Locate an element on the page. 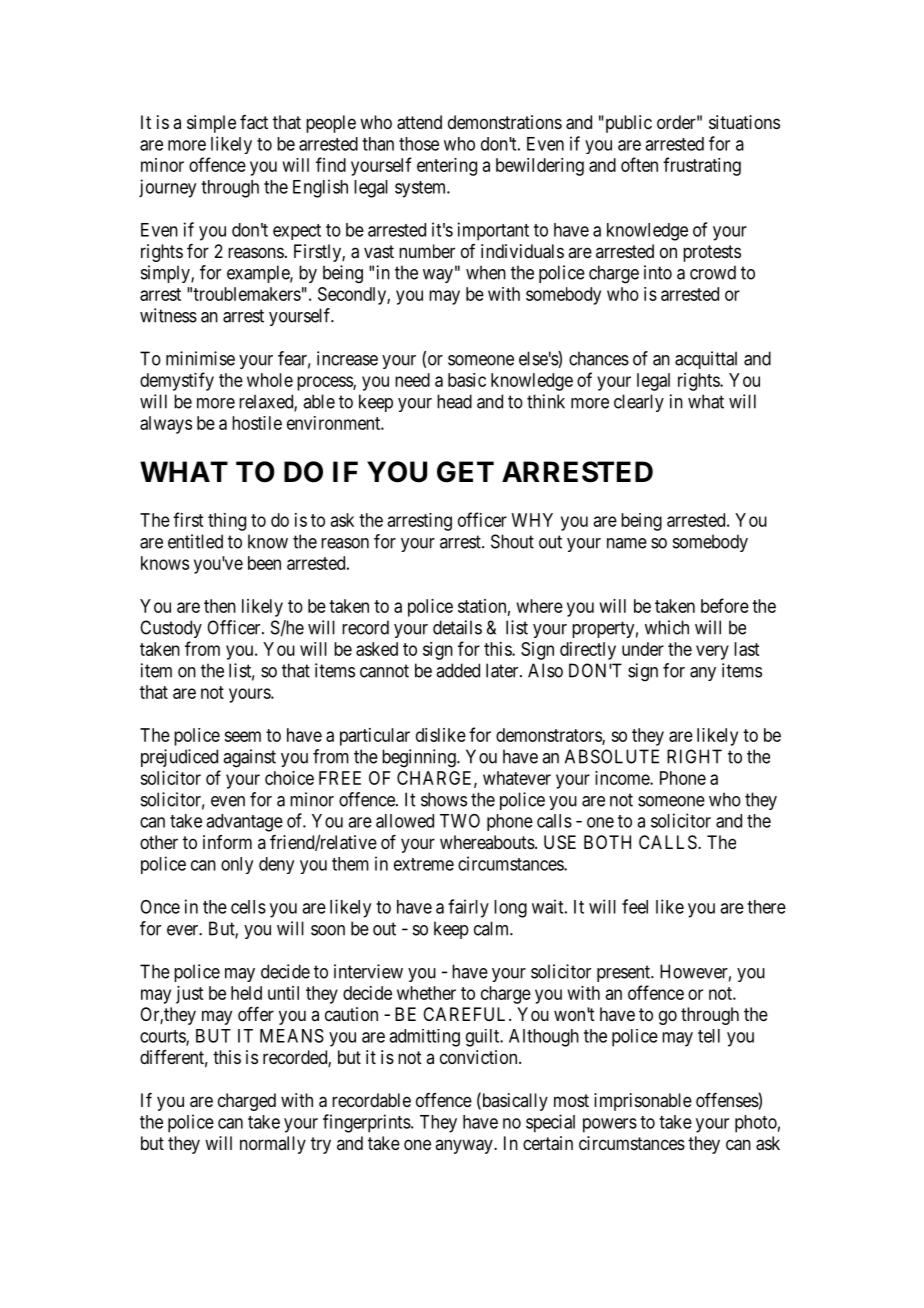 Image resolution: width=924 pixels, height=1308 pixels. clearly is located at coordinates (639, 403).
